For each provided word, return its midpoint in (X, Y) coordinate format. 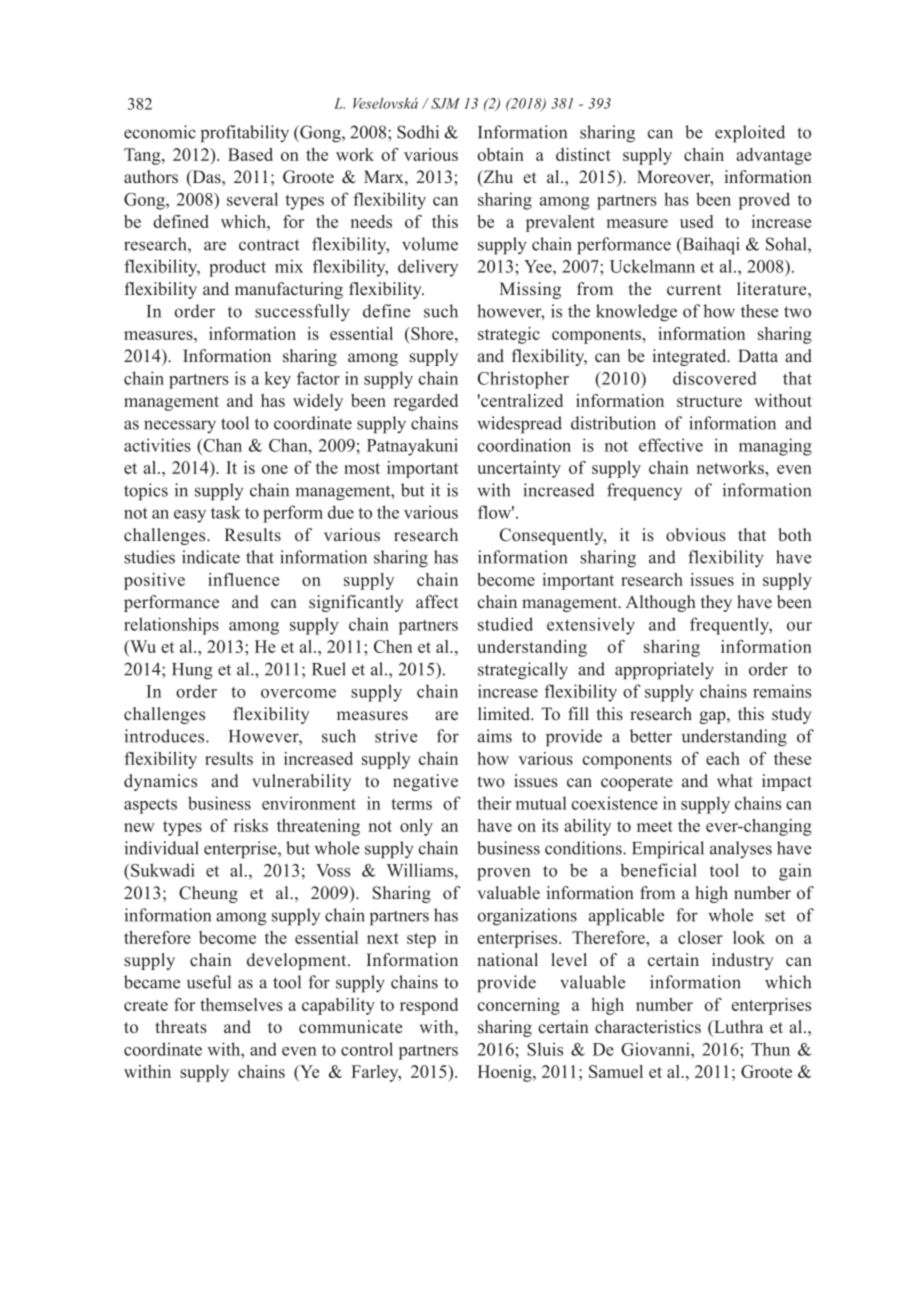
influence (243, 579)
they (716, 603)
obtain (500, 154)
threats (181, 1027)
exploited (750, 134)
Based (250, 154)
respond (429, 1006)
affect (437, 602)
